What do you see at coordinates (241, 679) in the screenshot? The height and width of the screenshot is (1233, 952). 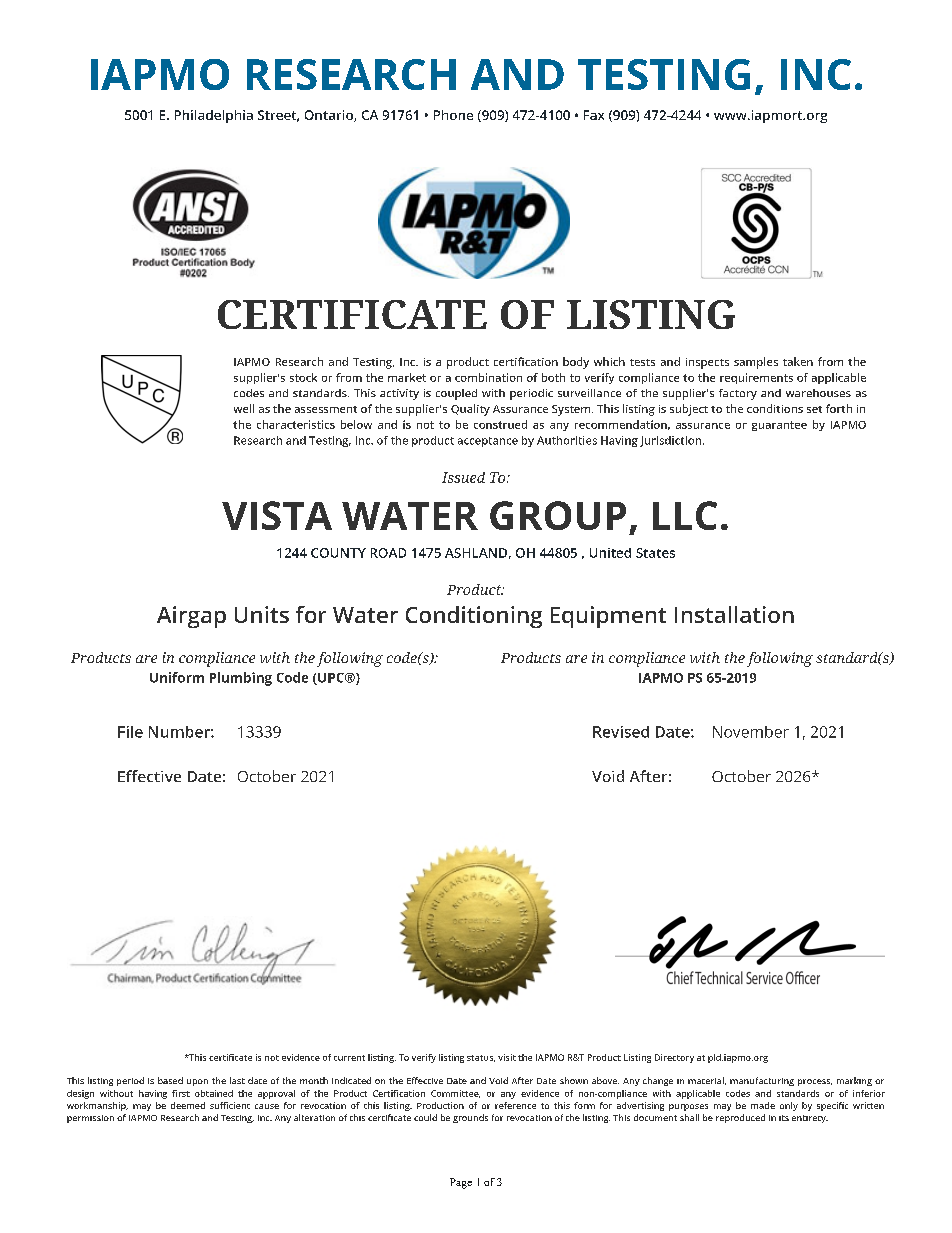 I see `Plumbing` at bounding box center [241, 679].
